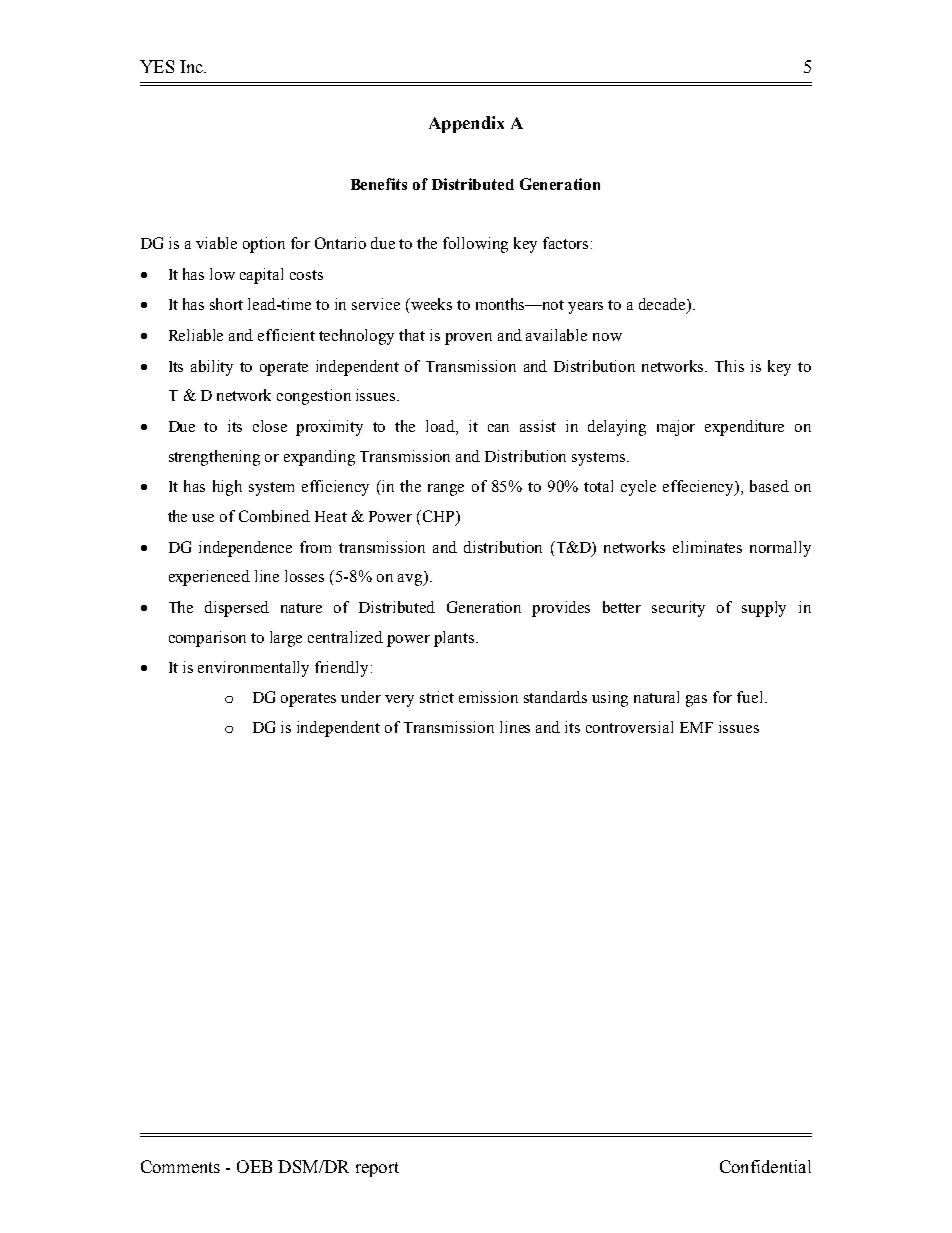  What do you see at coordinates (180, 1166) in the image?
I see `Comments` at bounding box center [180, 1166].
